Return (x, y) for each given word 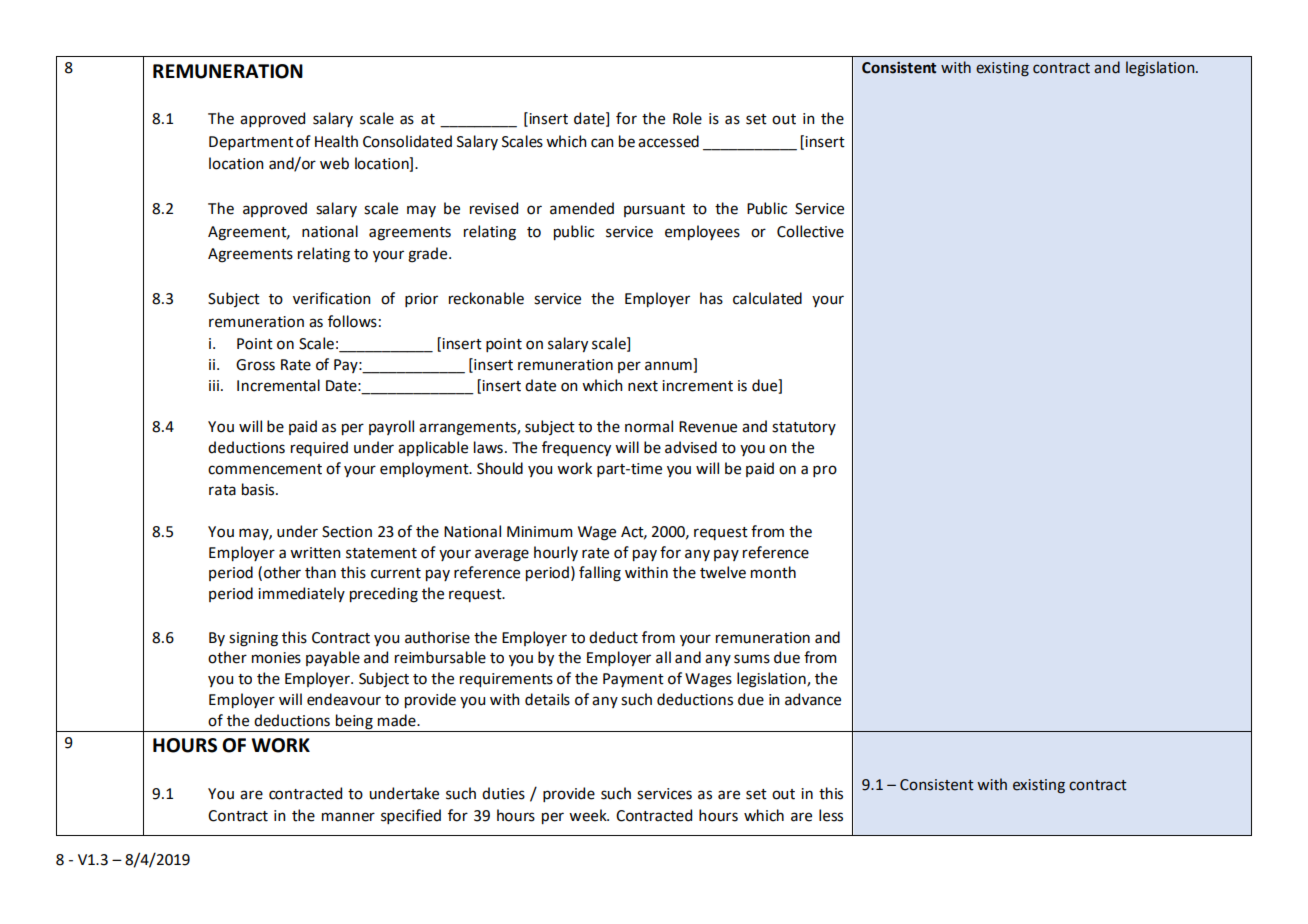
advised (691, 447)
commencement (265, 469)
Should (500, 468)
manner (348, 817)
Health (336, 141)
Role (687, 118)
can (602, 143)
